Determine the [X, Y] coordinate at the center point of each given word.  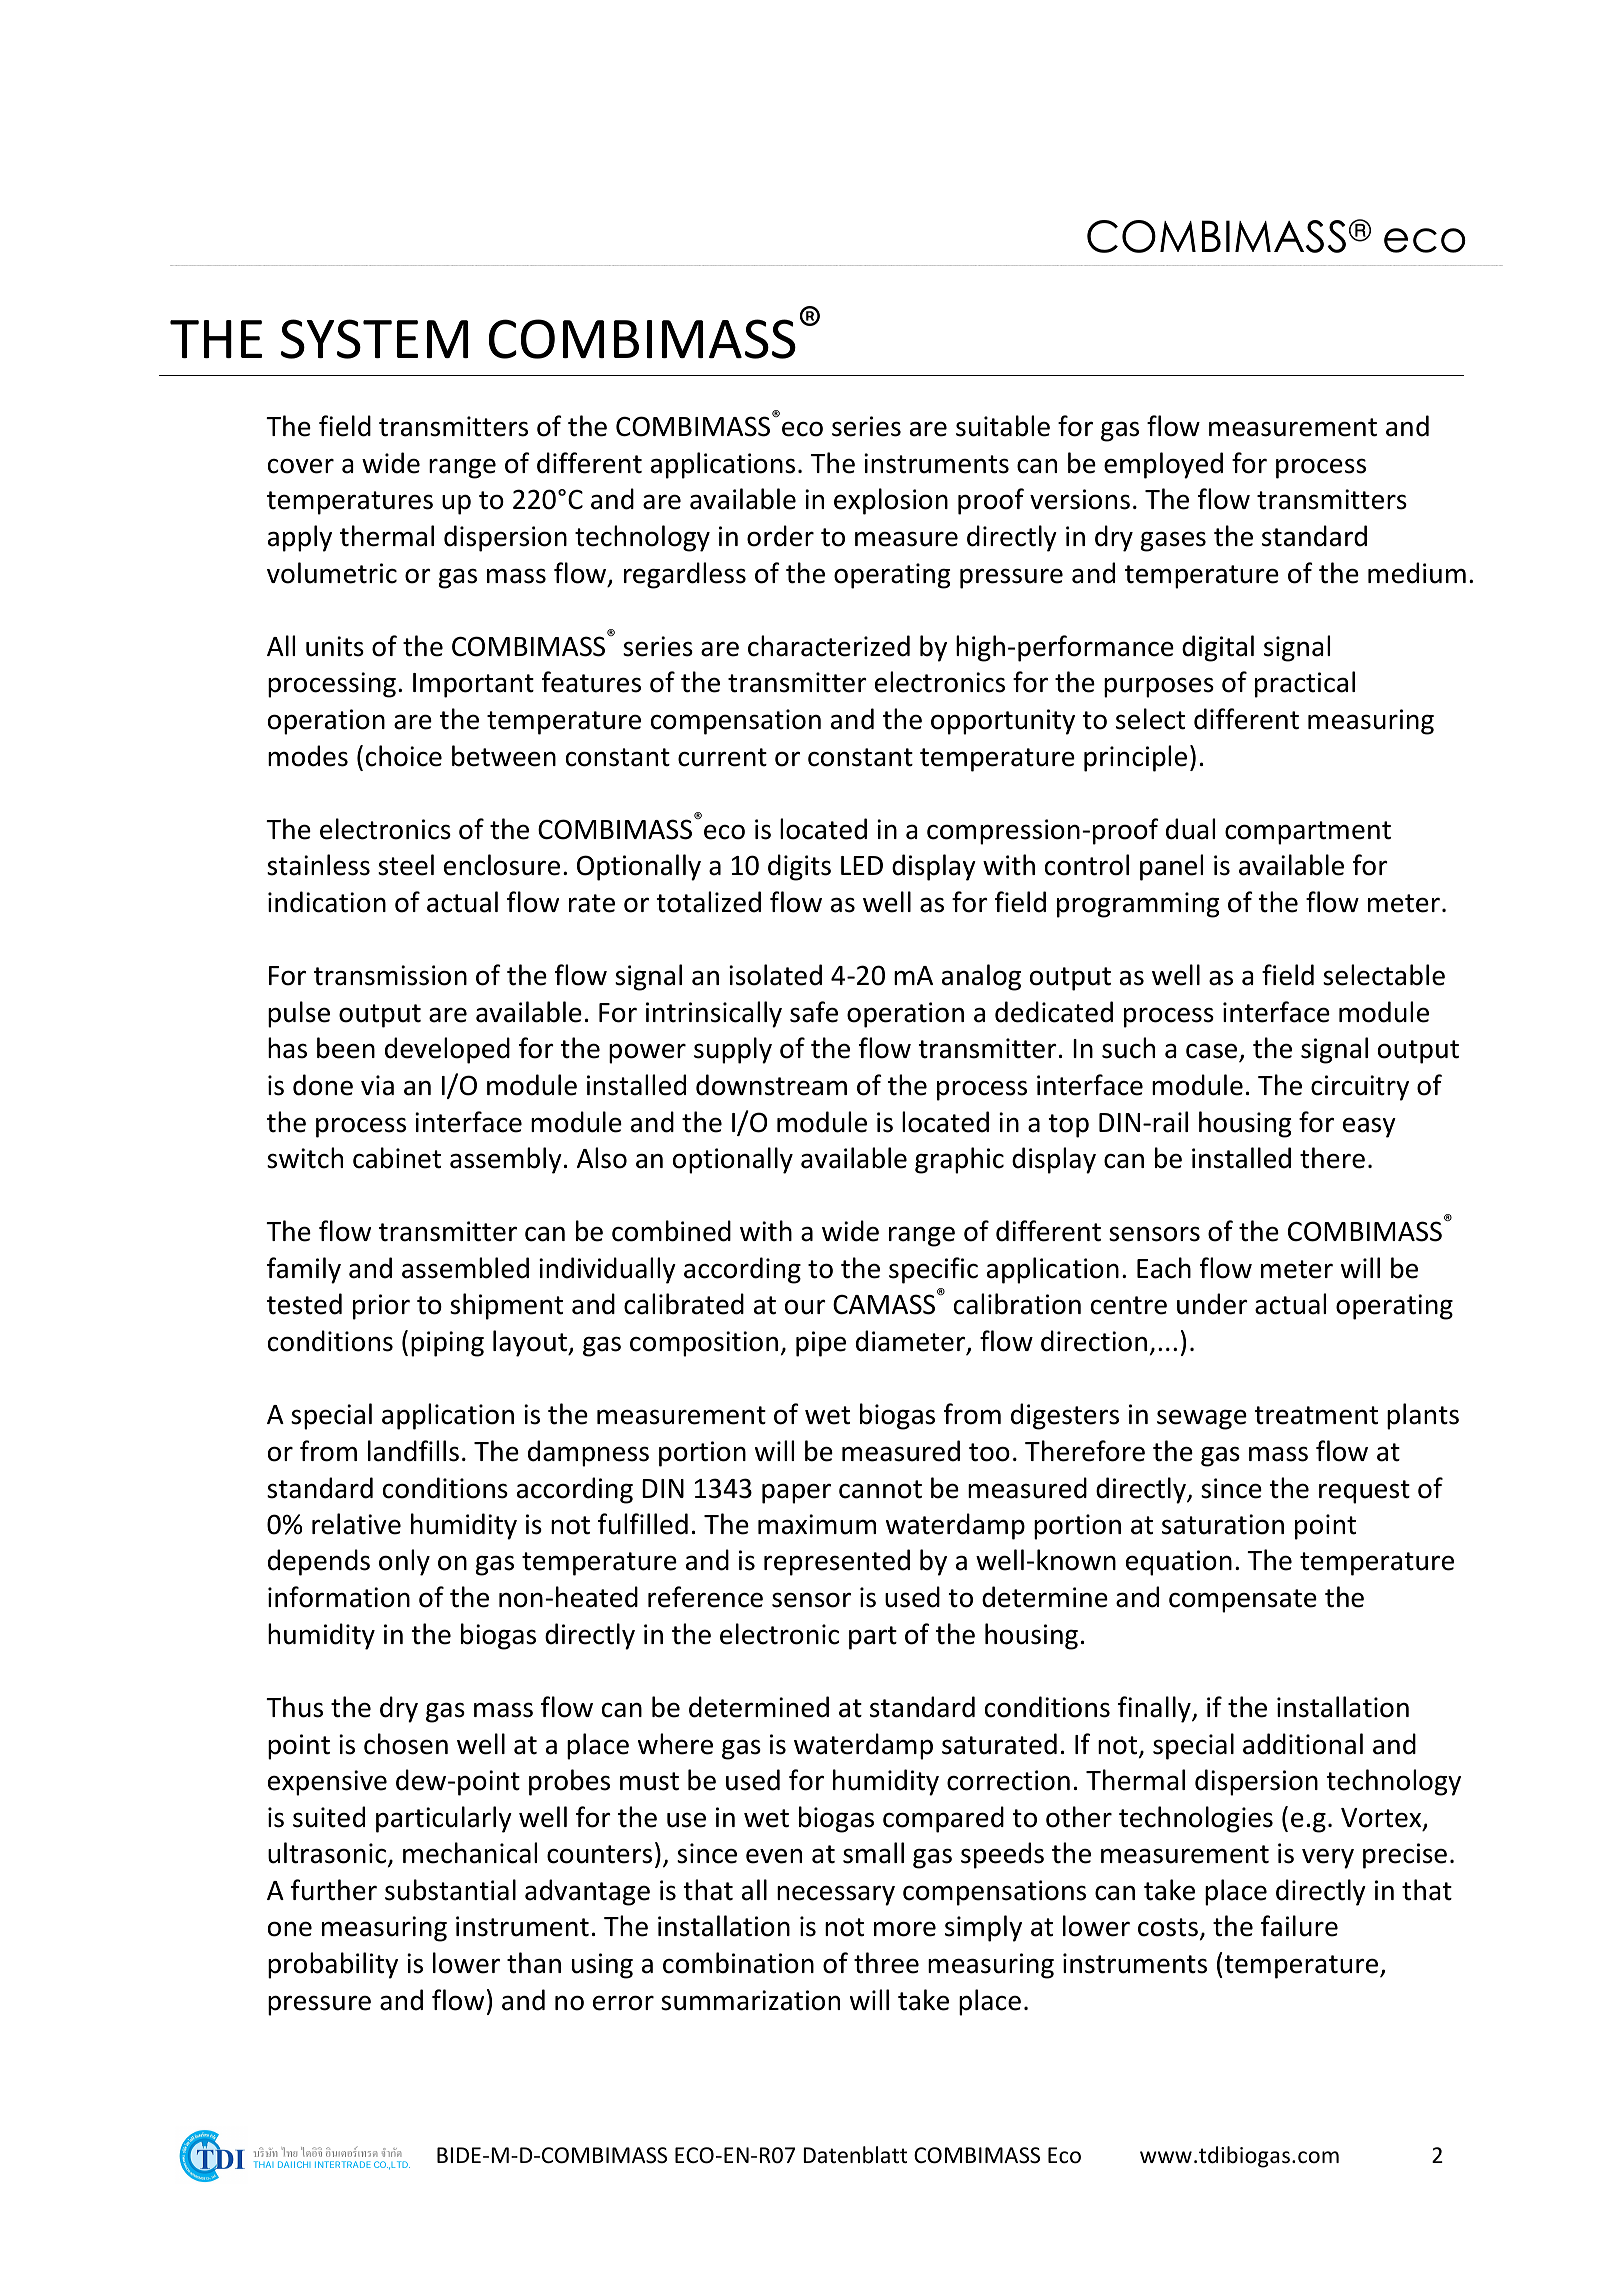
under [1212, 1304]
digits [799, 867]
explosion [891, 501]
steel [406, 865]
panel [1171, 867]
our [805, 1307]
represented [837, 1562]
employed [1163, 465]
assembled [465, 1268]
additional [1303, 1744]
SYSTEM [374, 339]
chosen [406, 1744]
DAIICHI [294, 2164]
